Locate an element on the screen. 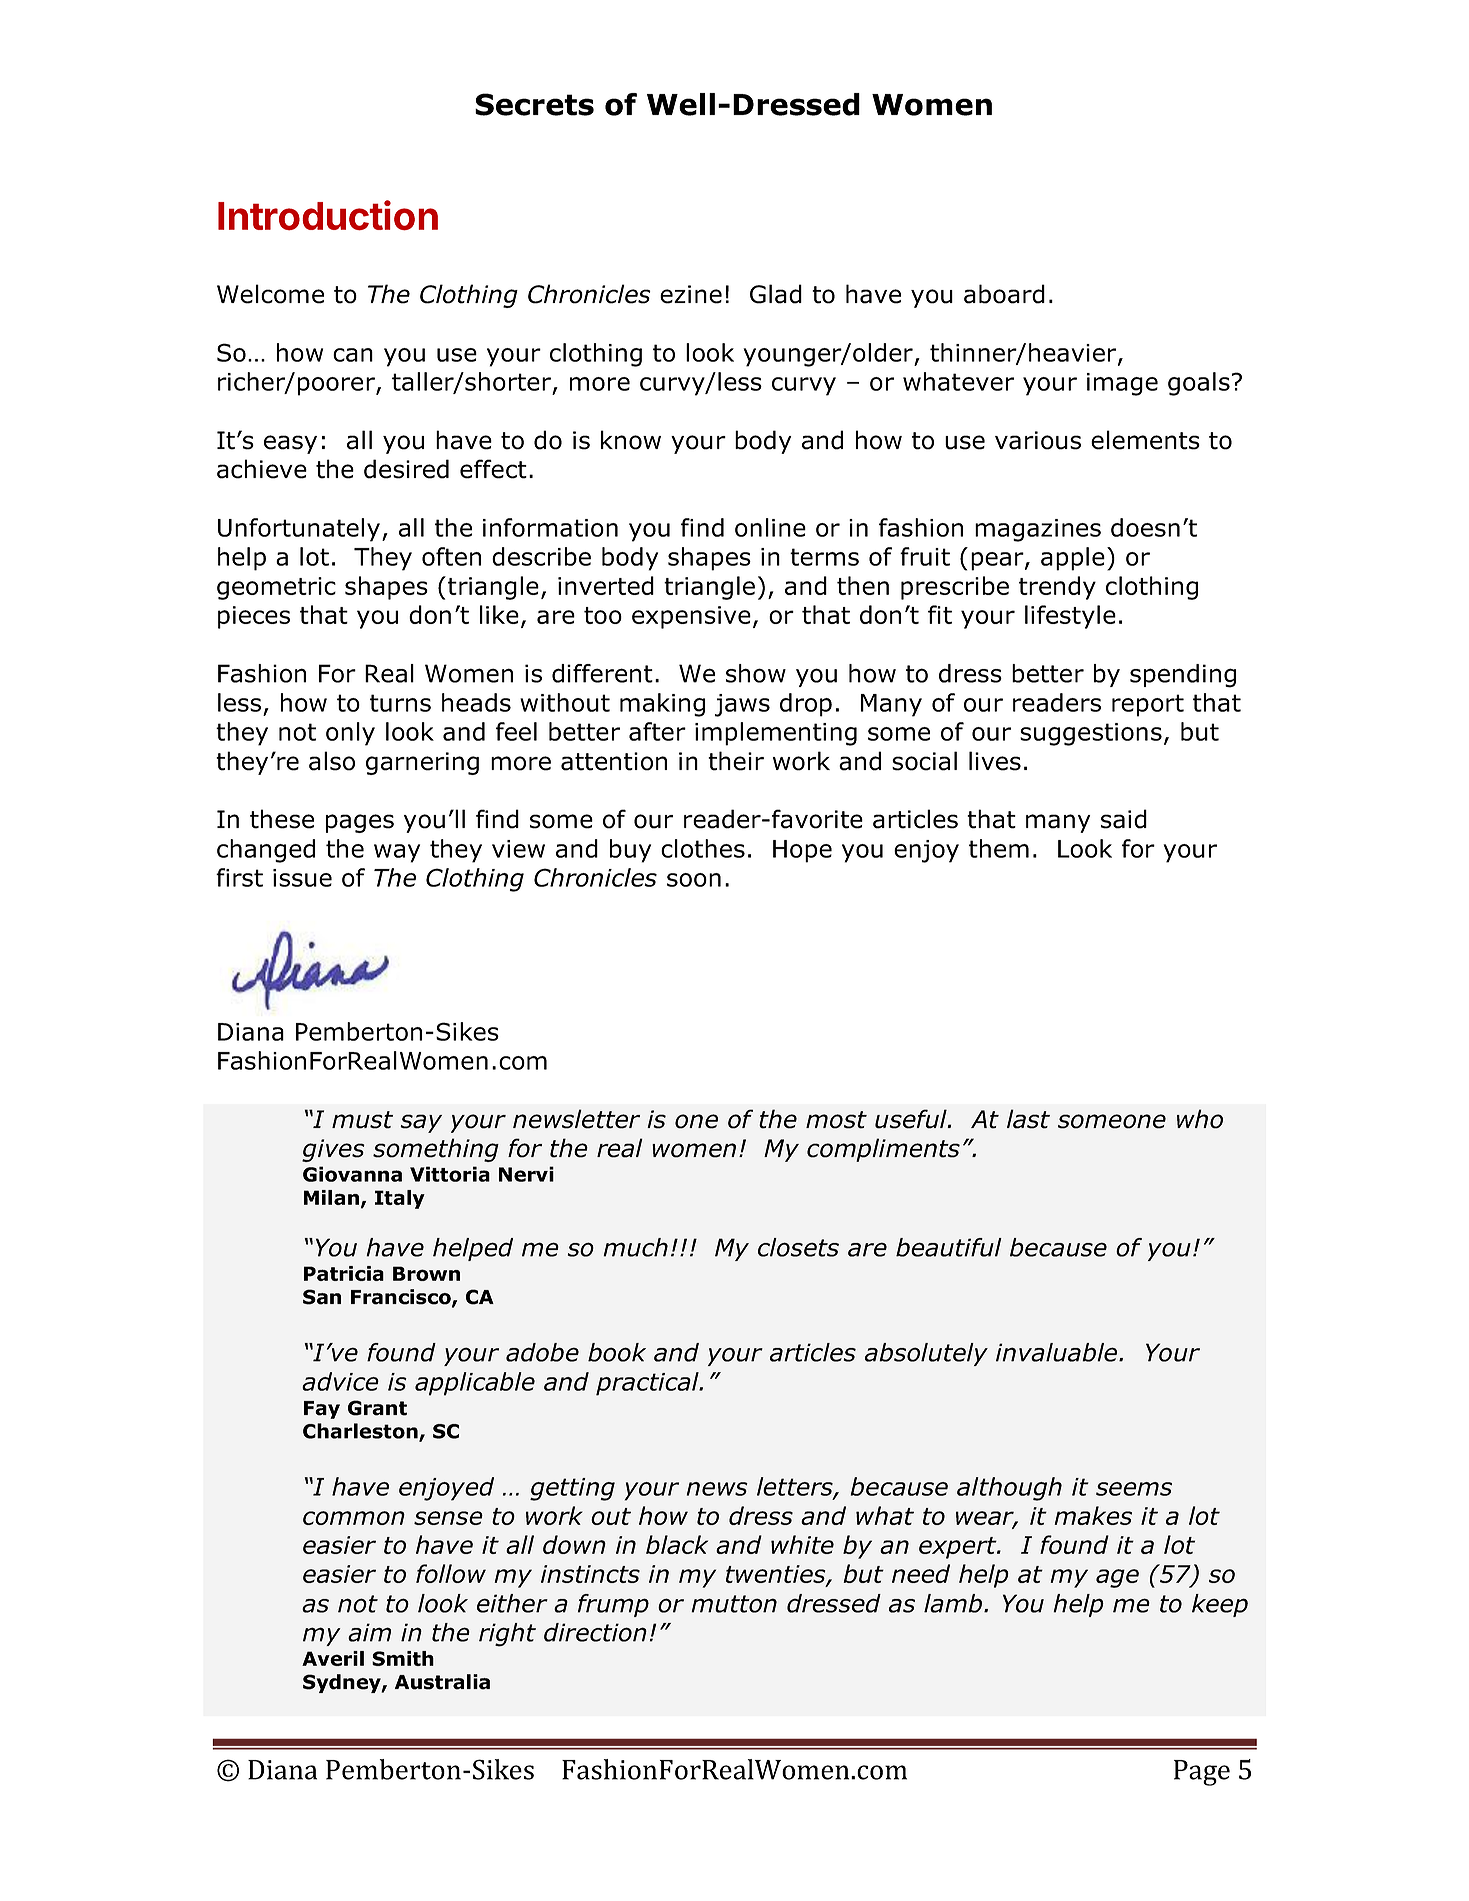 The width and height of the screenshot is (1469, 1901). last is located at coordinates (1028, 1119).
